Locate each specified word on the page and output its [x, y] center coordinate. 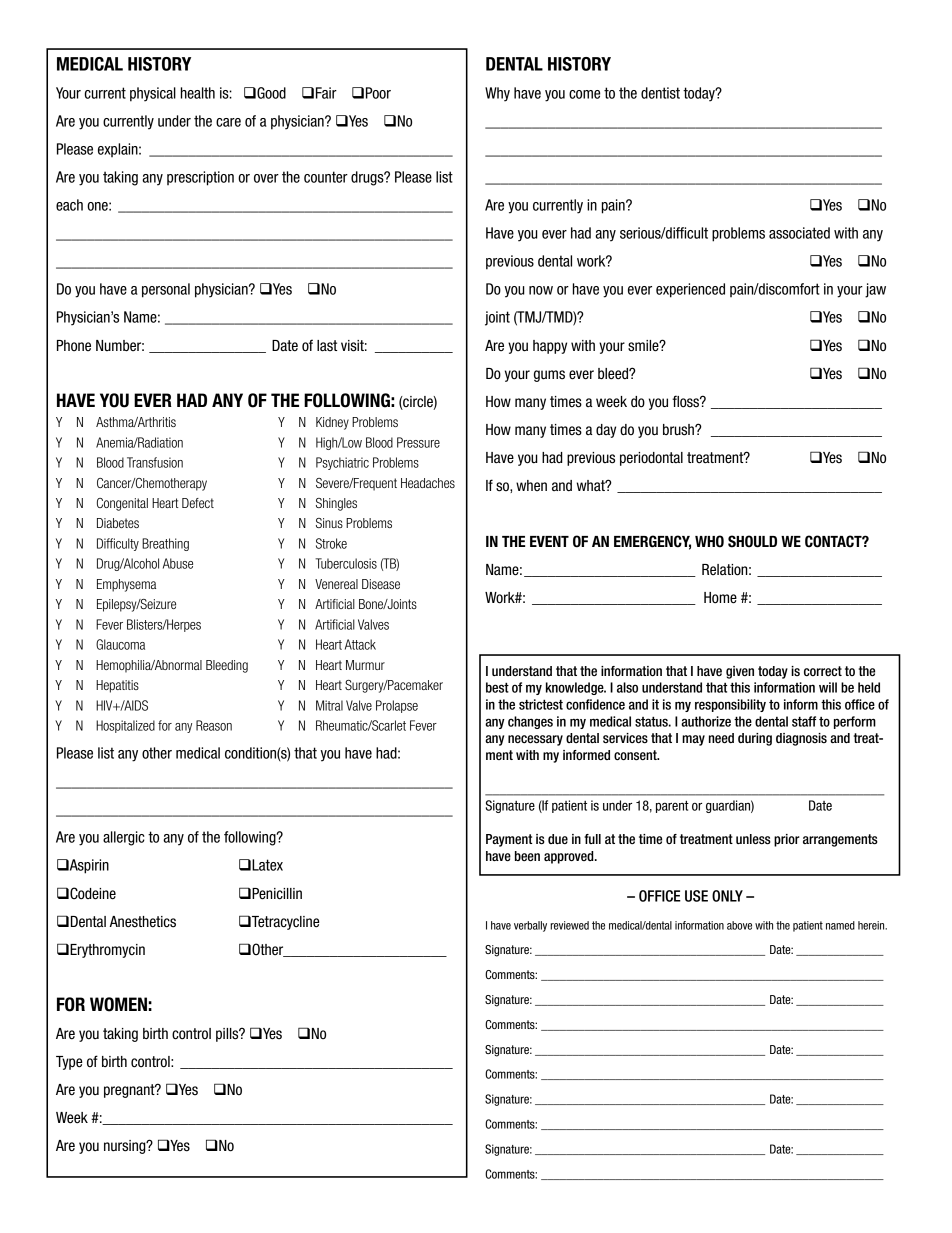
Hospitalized [125, 726]
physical [153, 94]
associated [799, 233]
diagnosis [801, 739]
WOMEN [118, 1004]
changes [530, 722]
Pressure [418, 442]
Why [497, 94]
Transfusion [155, 462]
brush [679, 430]
